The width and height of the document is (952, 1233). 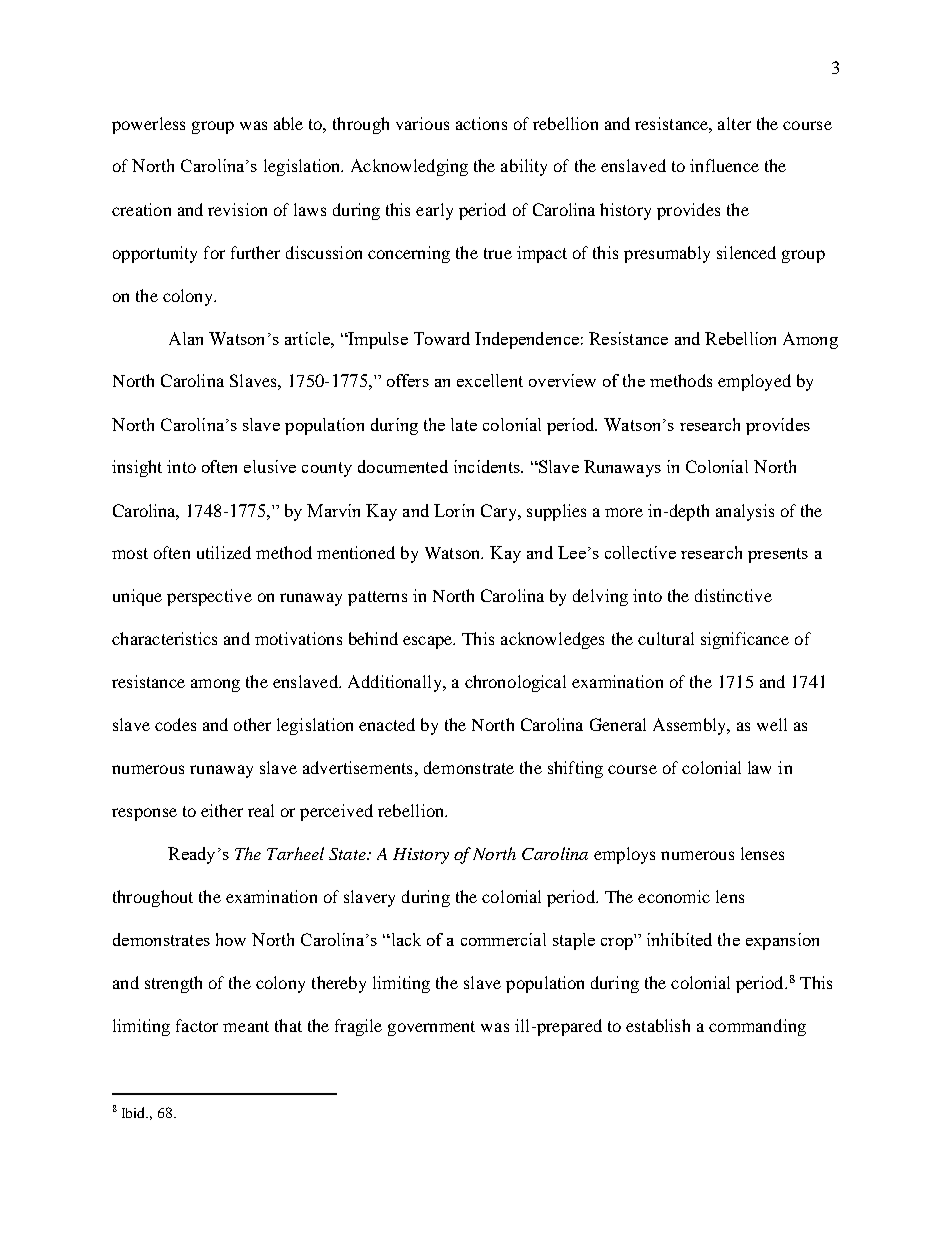 What do you see at coordinates (222, 810) in the document?
I see `either` at bounding box center [222, 810].
